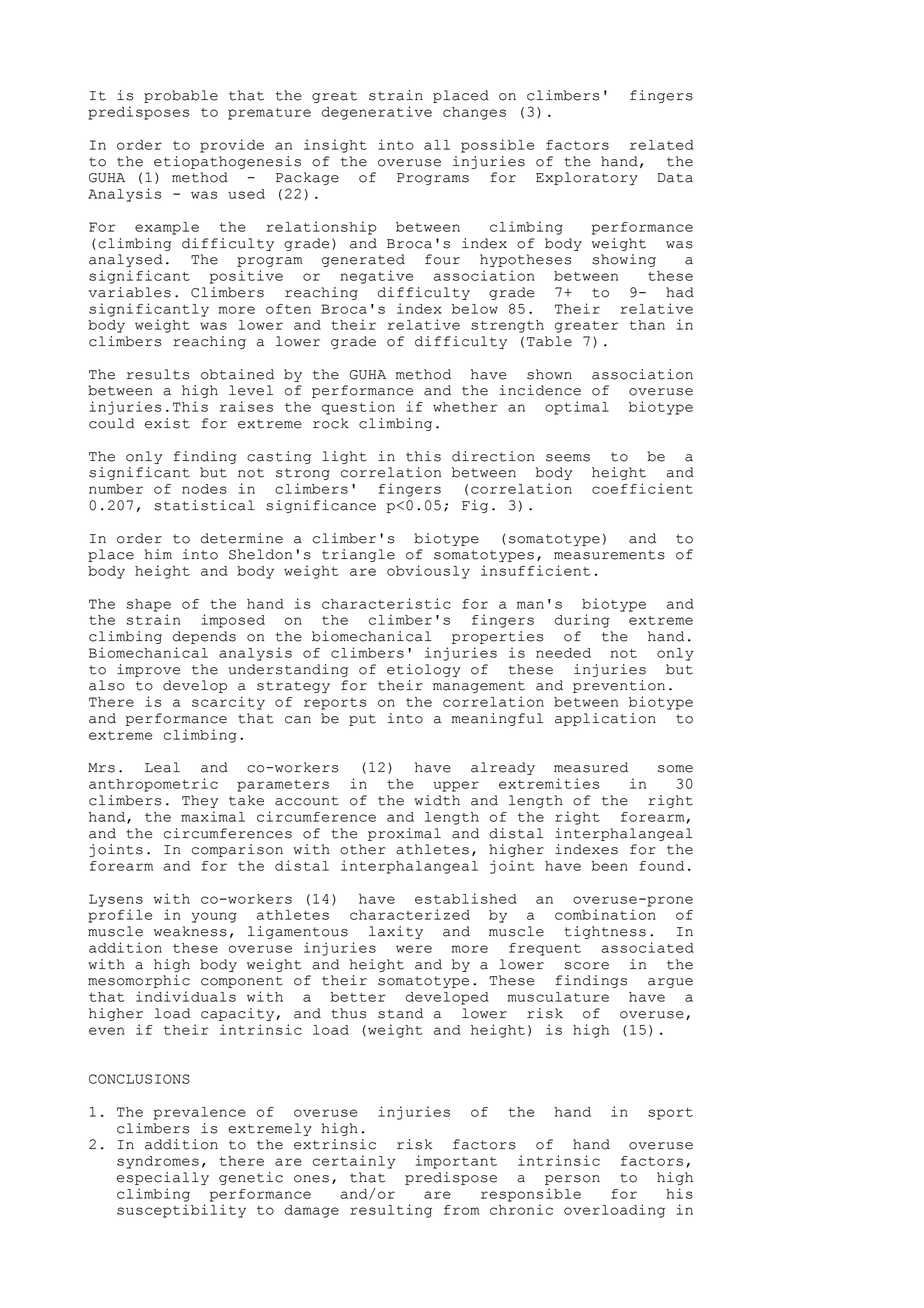  Describe the element at coordinates (572, 1180) in the screenshot. I see `person` at that location.
